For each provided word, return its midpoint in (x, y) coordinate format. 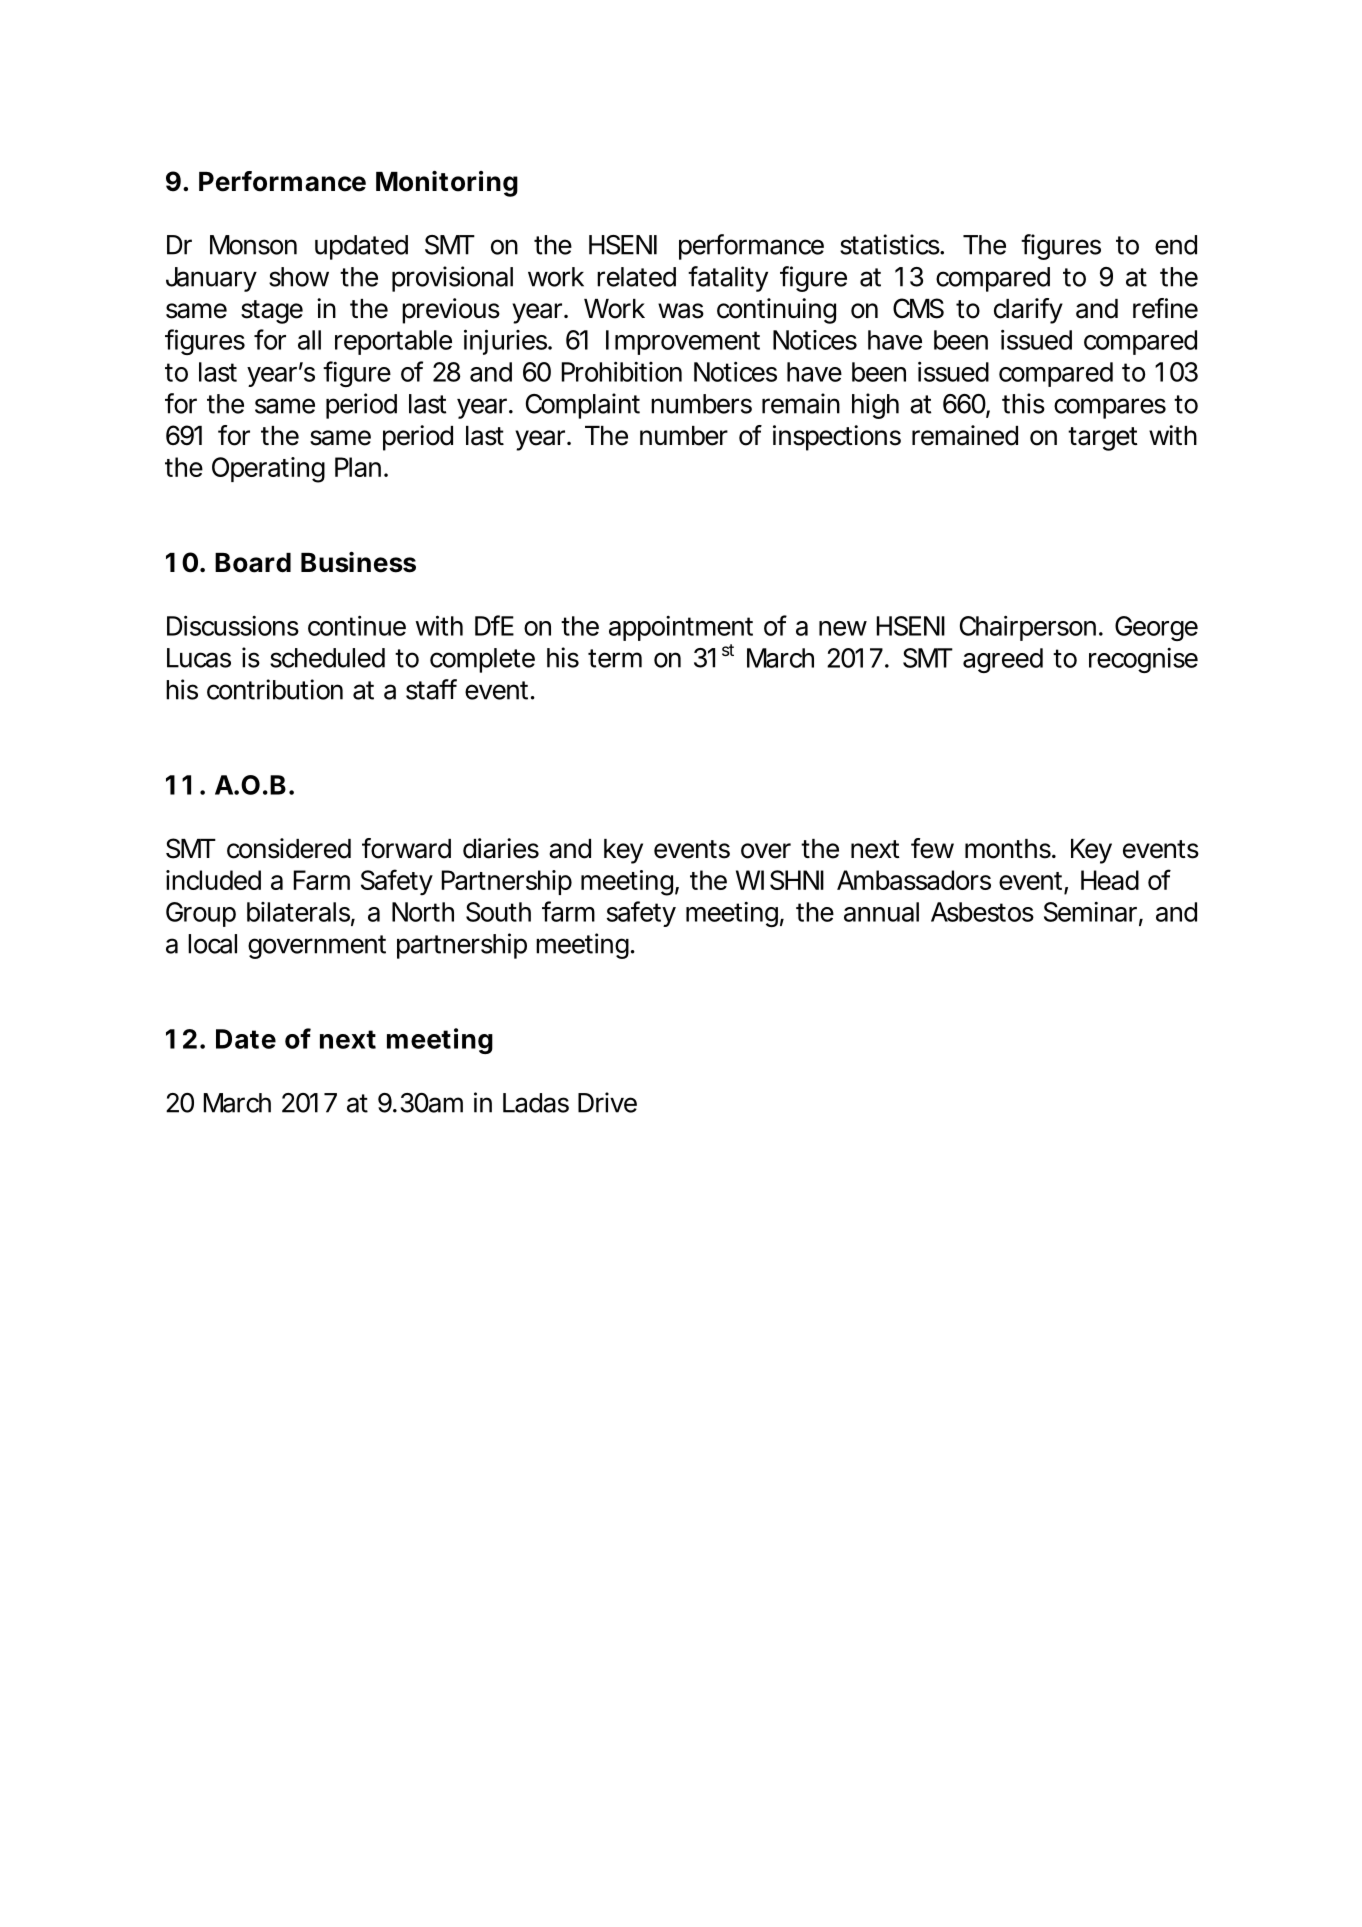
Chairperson (1028, 628)
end (1176, 245)
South (498, 912)
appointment (681, 628)
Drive (607, 1102)
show (299, 277)
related (636, 277)
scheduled (327, 658)
